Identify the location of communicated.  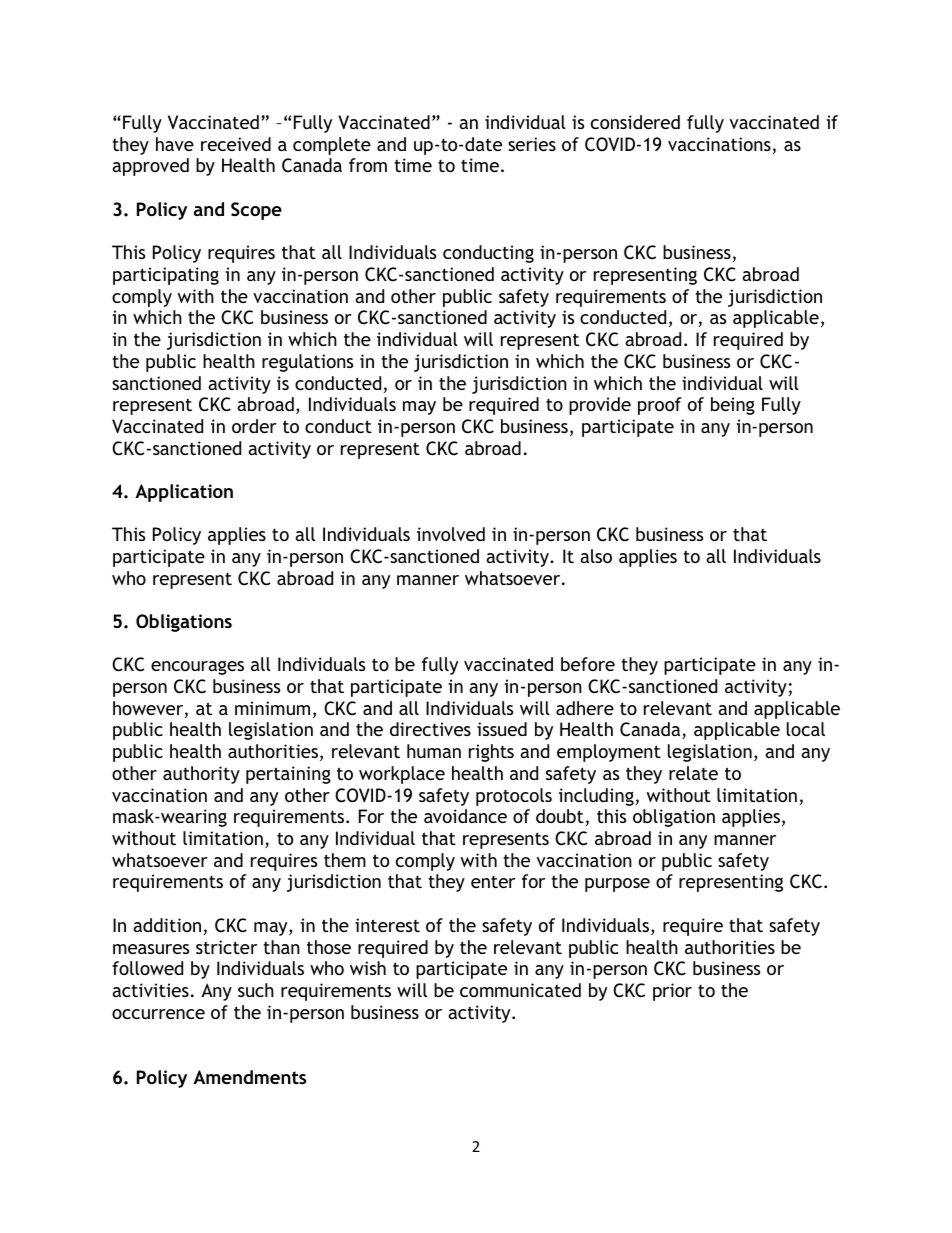
(520, 990).
